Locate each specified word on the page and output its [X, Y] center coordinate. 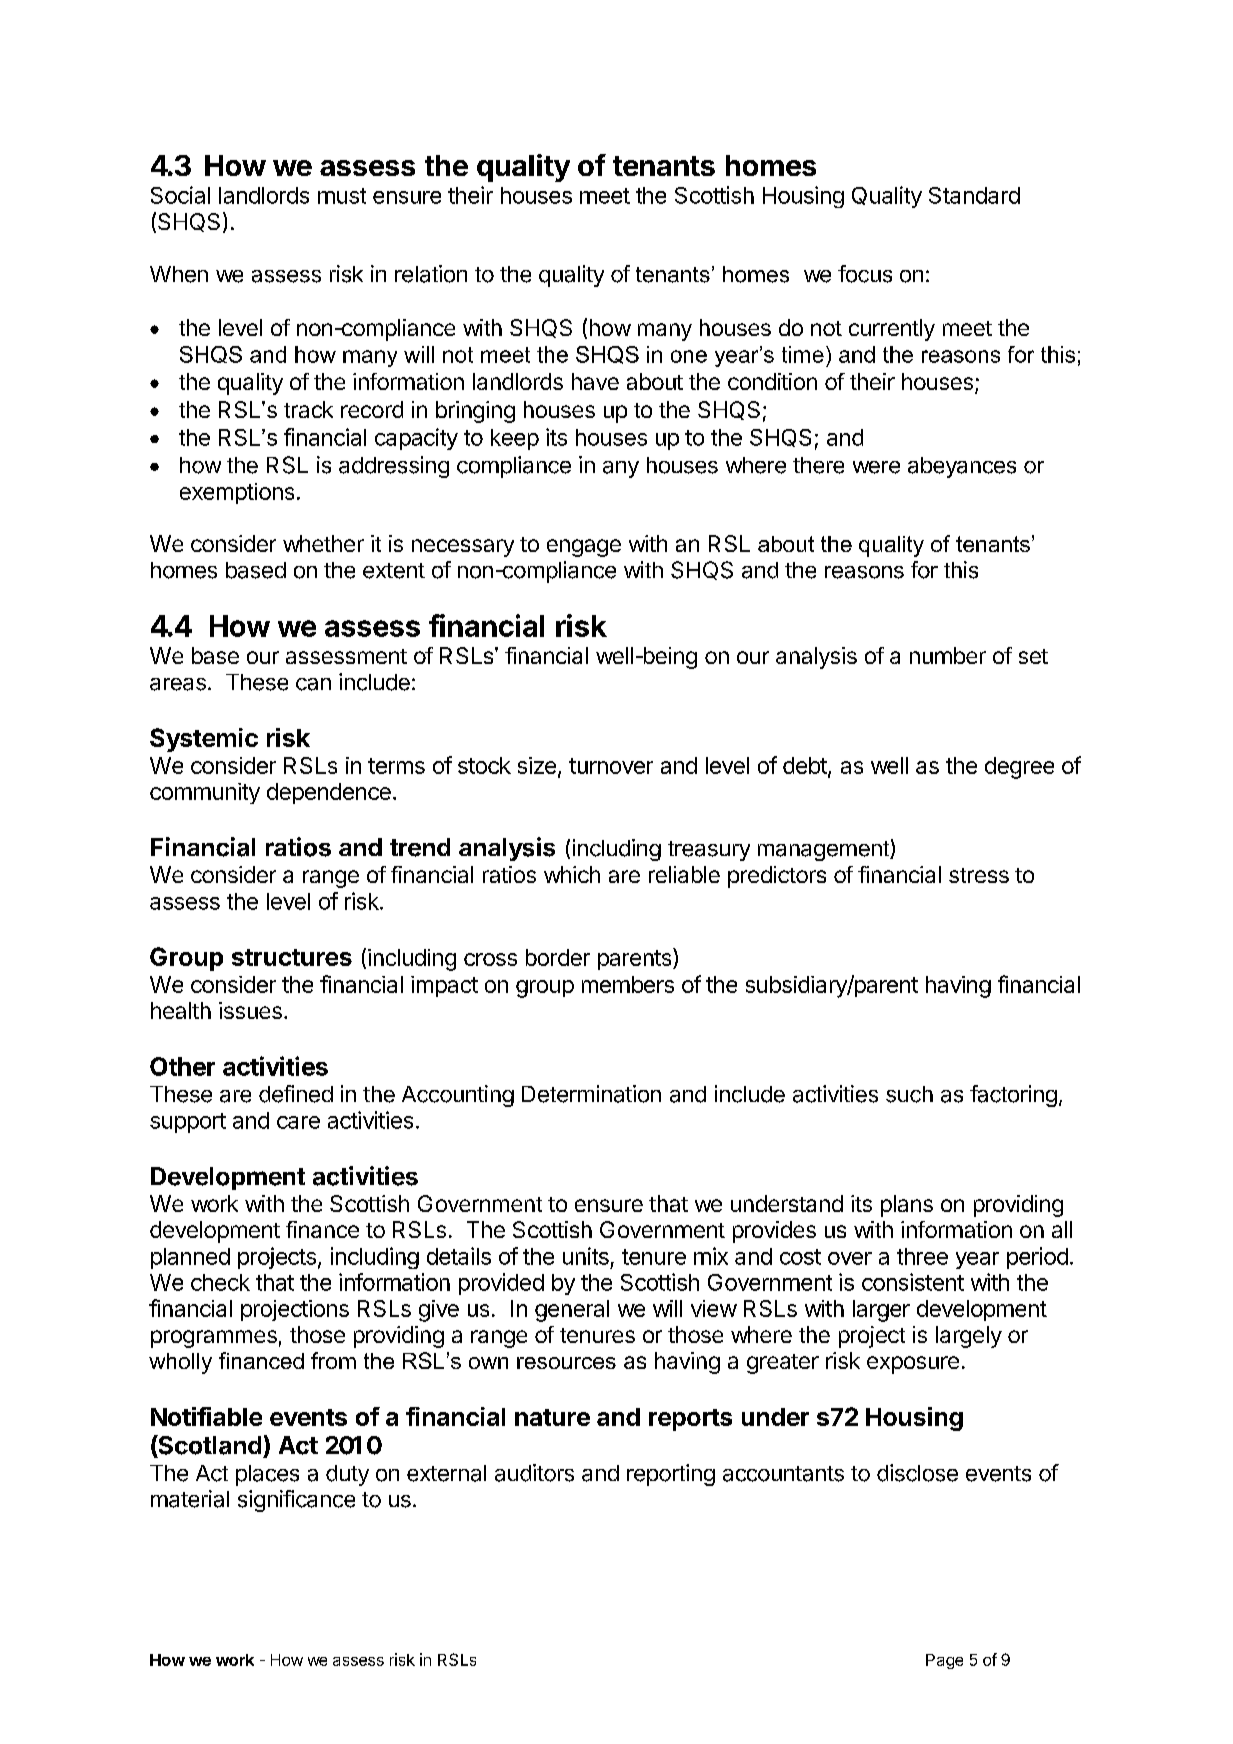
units [586, 1256]
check [220, 1282]
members [628, 984]
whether [323, 543]
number [948, 655]
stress [979, 875]
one [689, 356]
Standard [974, 195]
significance [296, 1501]
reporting [671, 1475]
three [922, 1256]
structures [292, 957]
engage [584, 548]
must [342, 196]
